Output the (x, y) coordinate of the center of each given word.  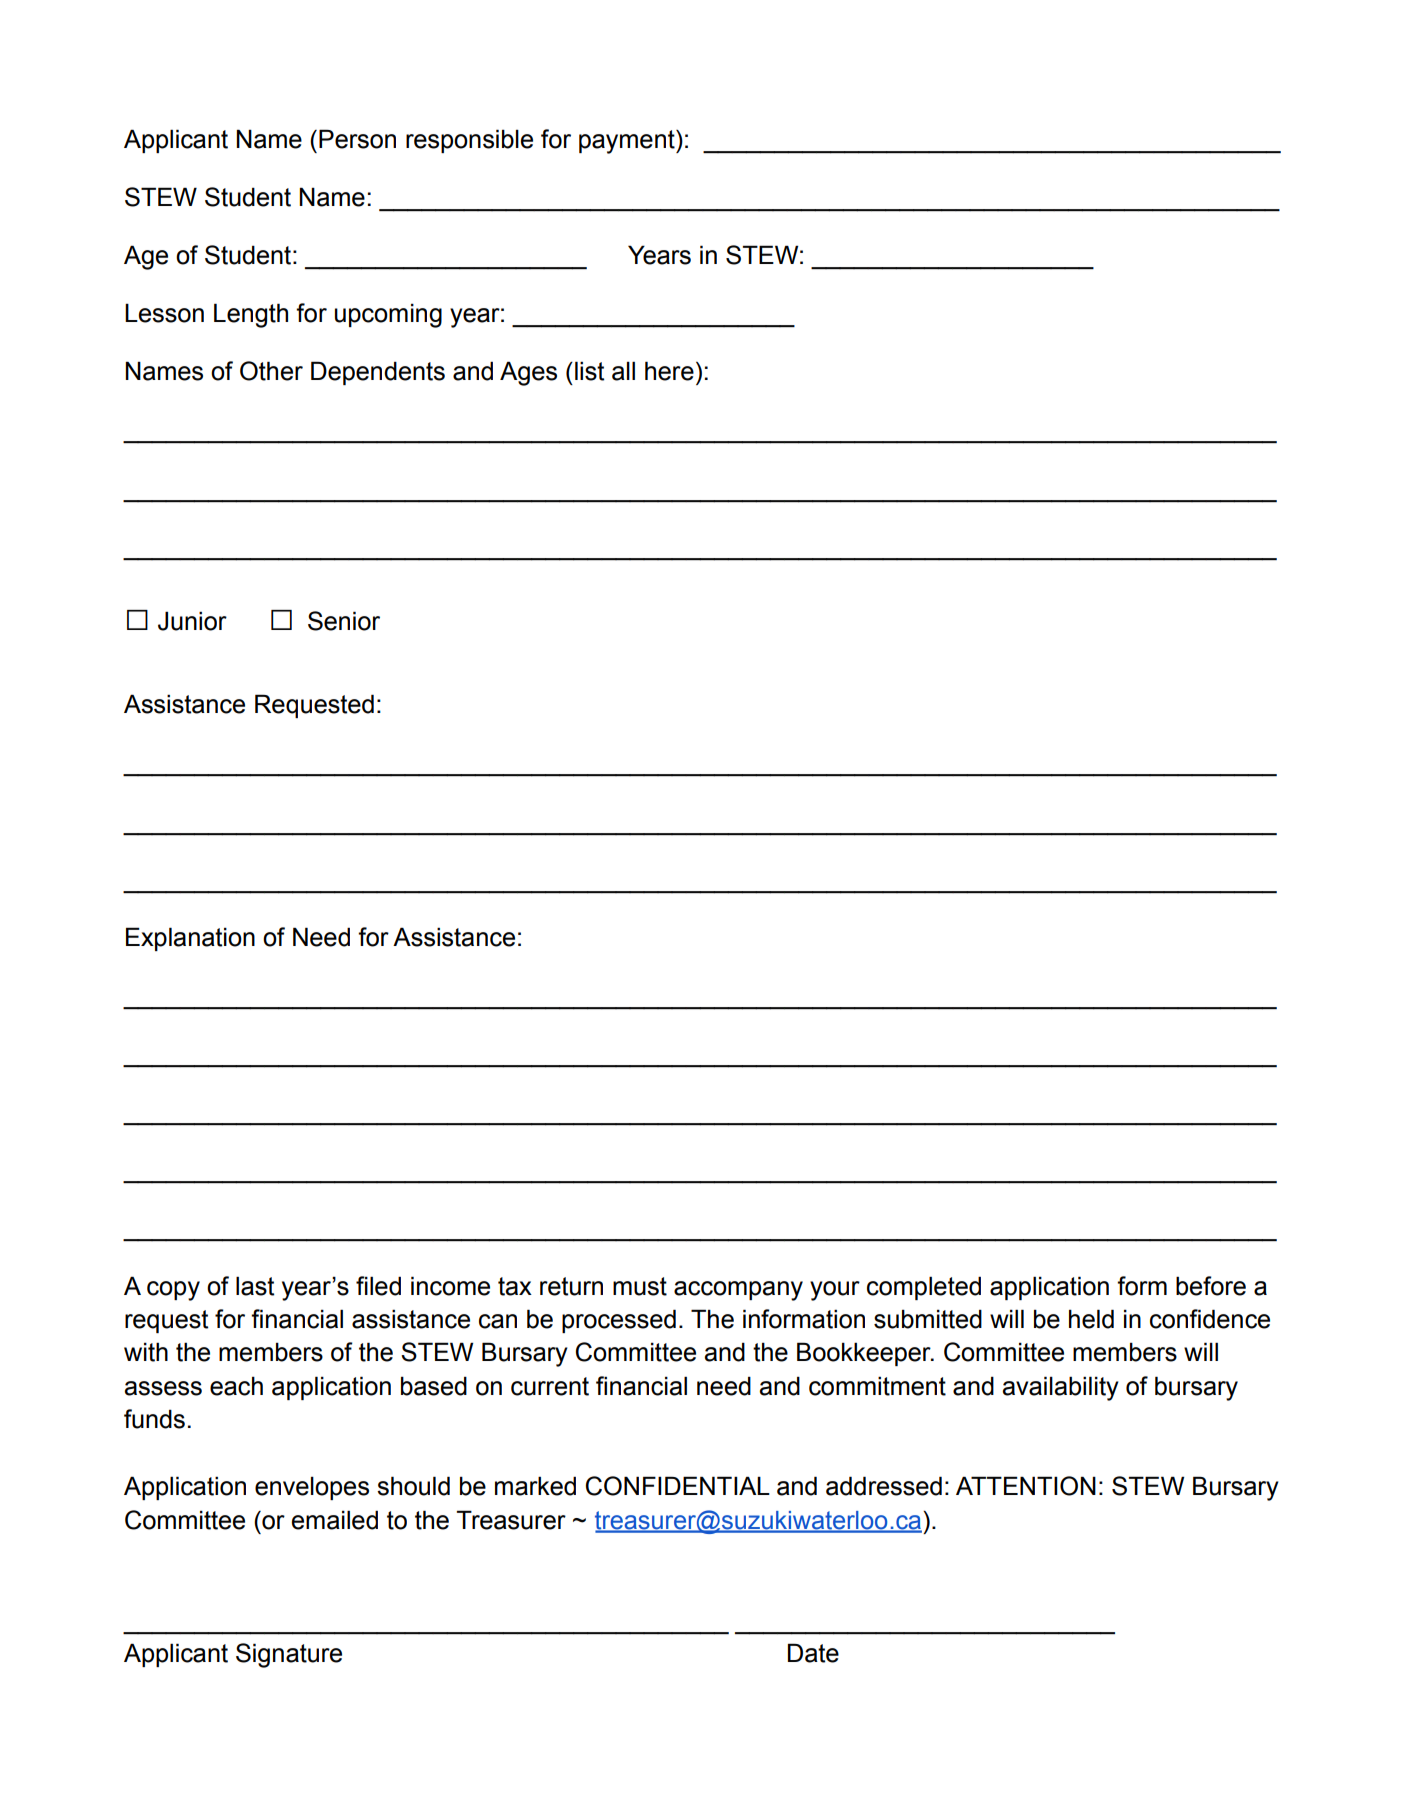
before (1211, 1286)
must (640, 1286)
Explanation (190, 939)
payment (628, 142)
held (1091, 1319)
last (255, 1286)
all (623, 371)
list (589, 371)
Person (357, 139)
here (669, 371)
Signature (289, 1655)
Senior (344, 621)
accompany (738, 1291)
